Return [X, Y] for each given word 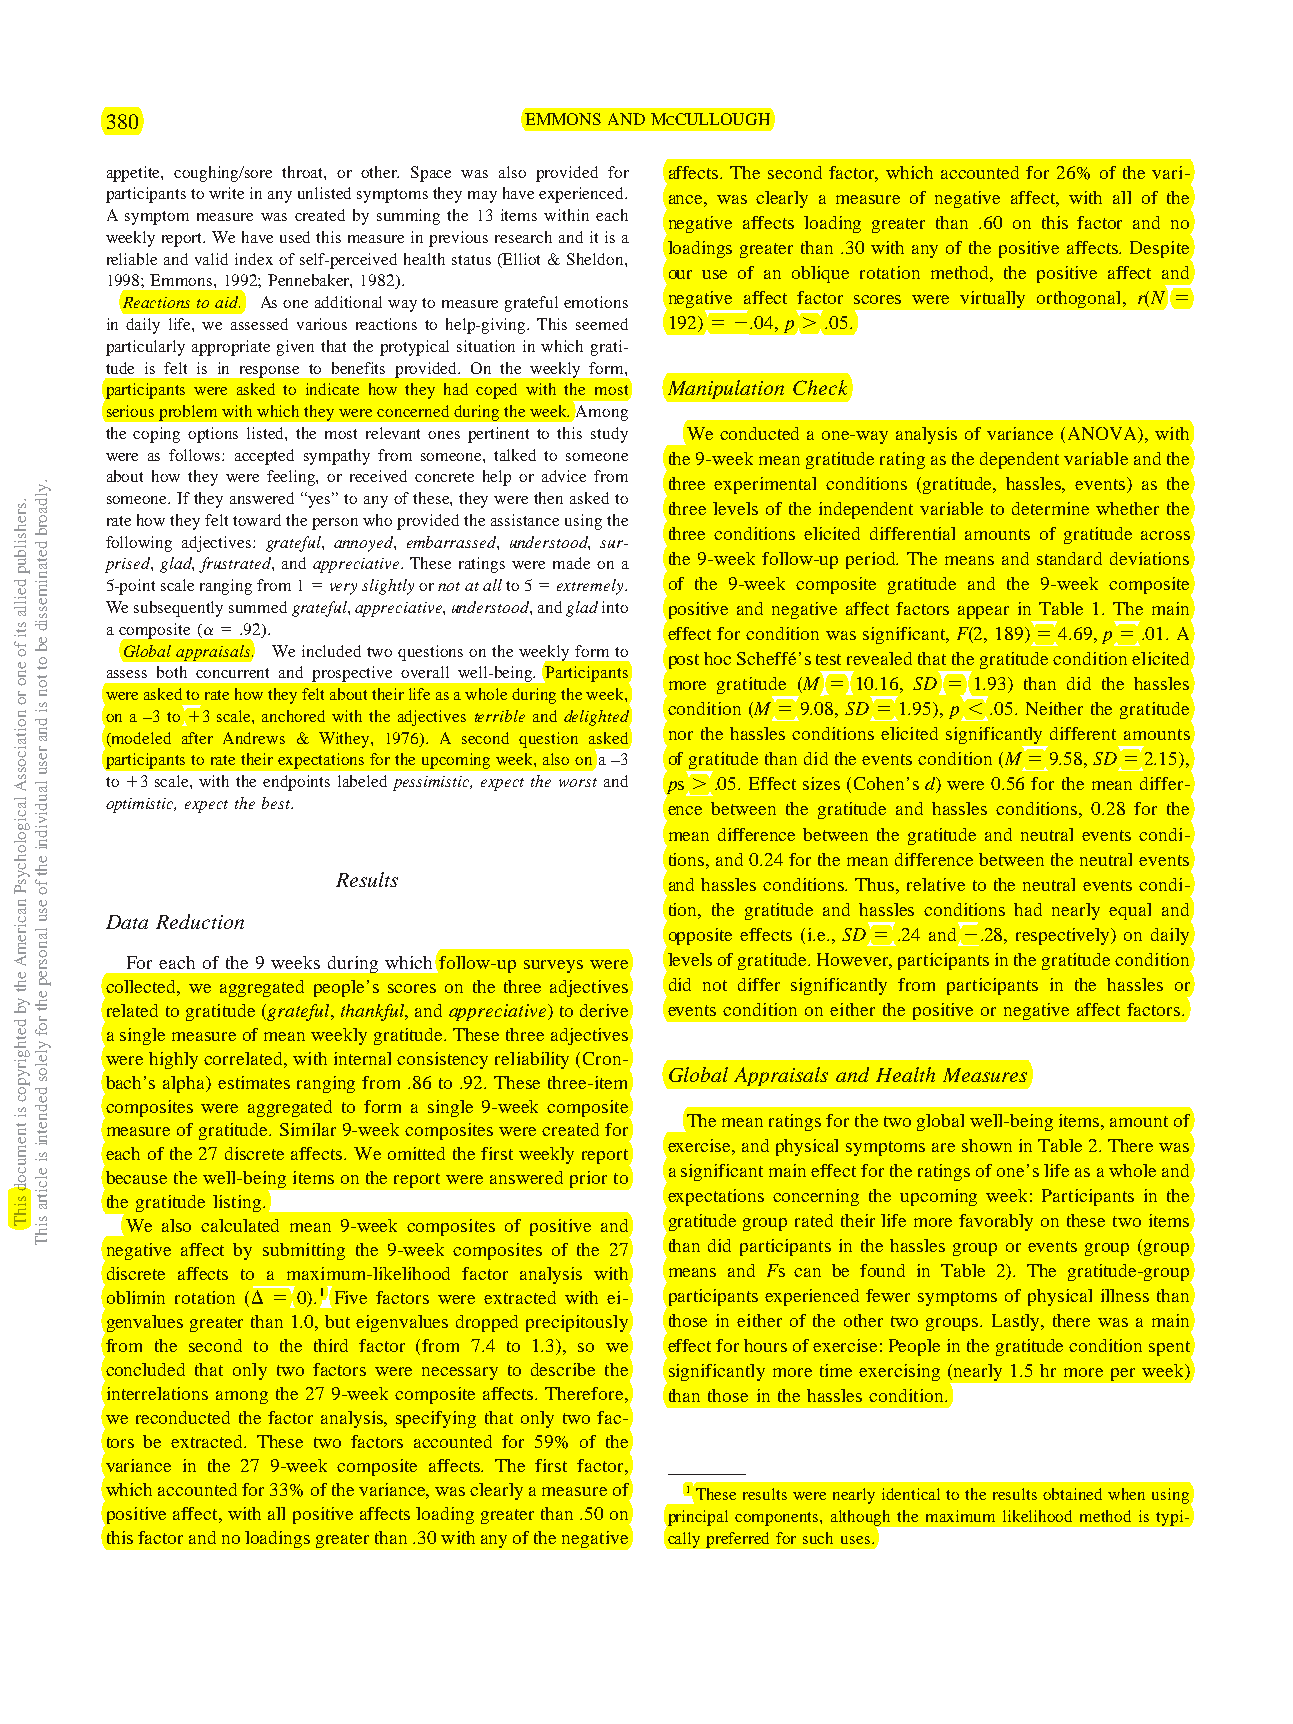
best [277, 803]
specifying [436, 1419]
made [571, 563]
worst [578, 782]
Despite [1161, 250]
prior [588, 1179]
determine [1050, 508]
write [226, 193]
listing [237, 1203]
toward [257, 520]
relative [936, 884]
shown [987, 1145]
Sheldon [596, 259]
